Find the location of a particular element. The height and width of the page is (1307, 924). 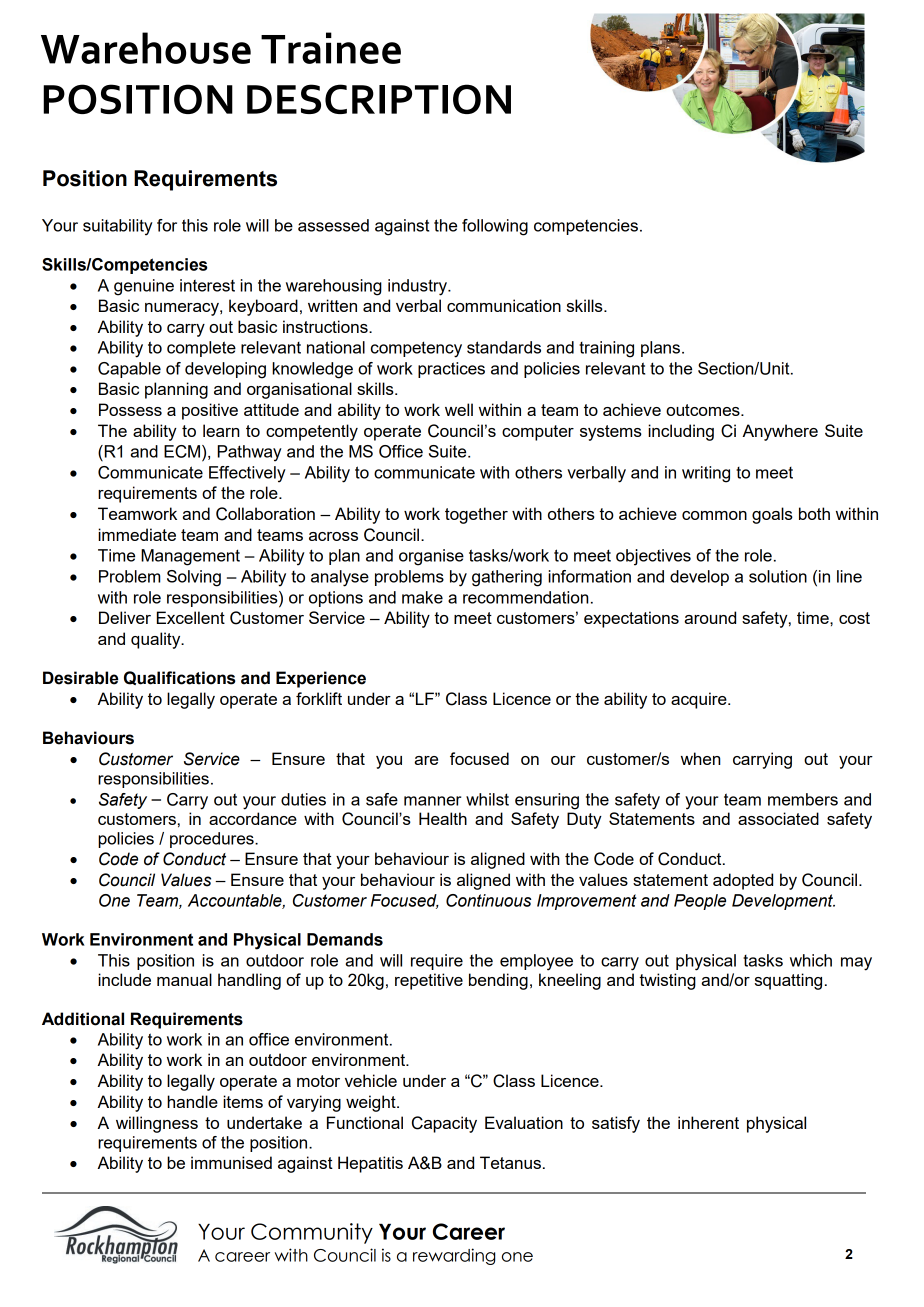

rewarding is located at coordinates (454, 1256).
